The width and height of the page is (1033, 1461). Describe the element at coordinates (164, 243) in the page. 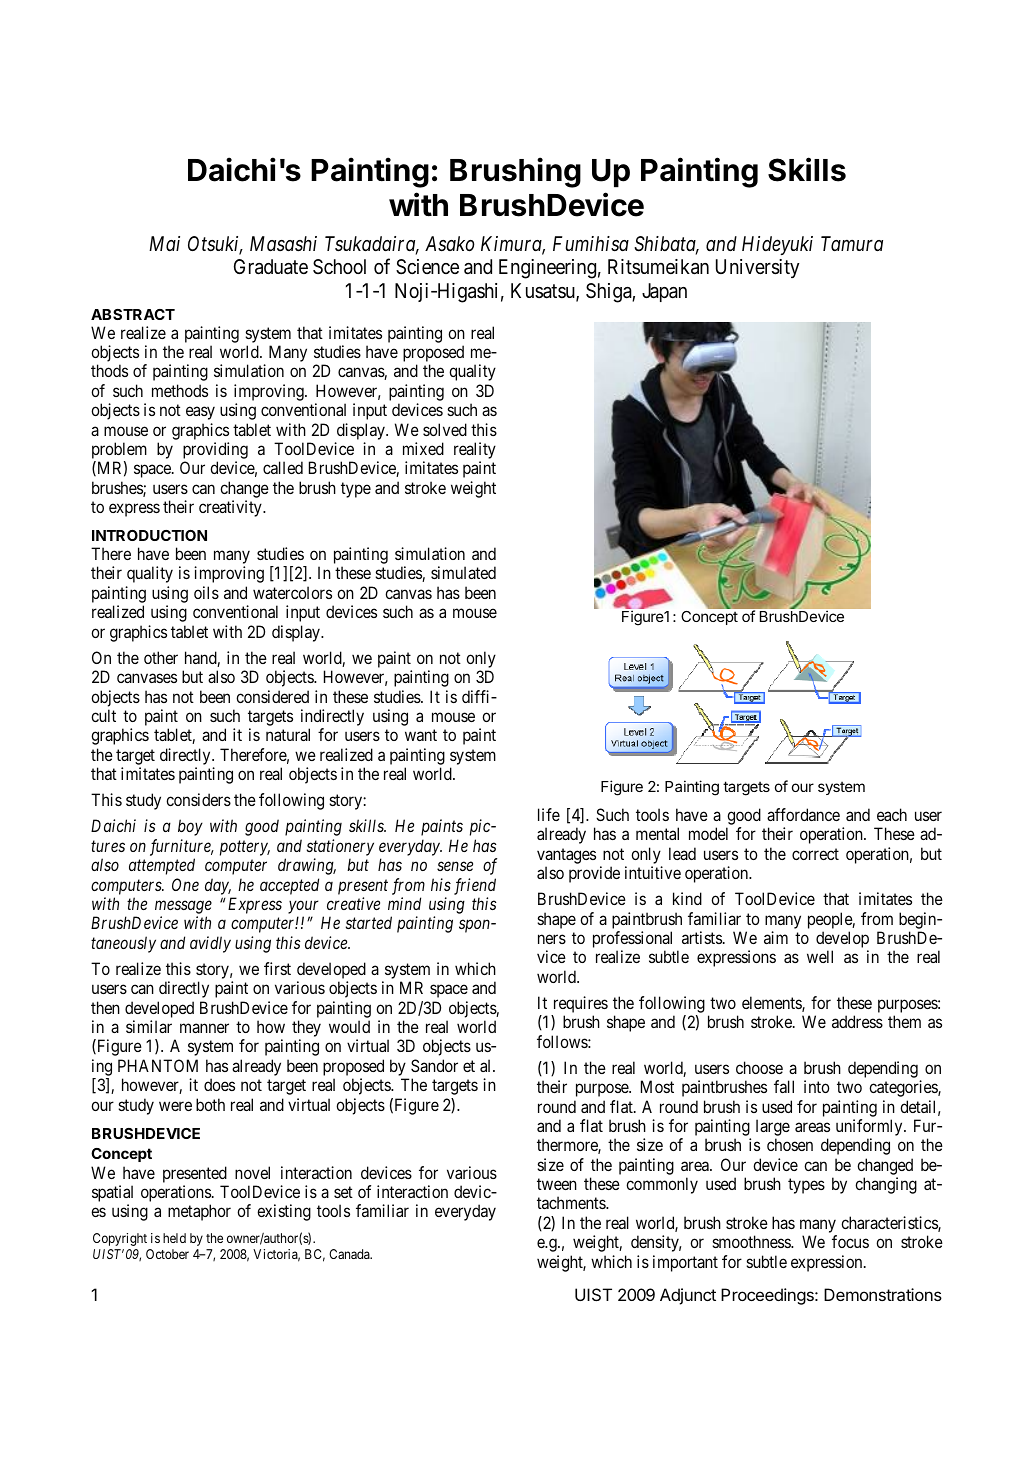

I see `Mai` at that location.
